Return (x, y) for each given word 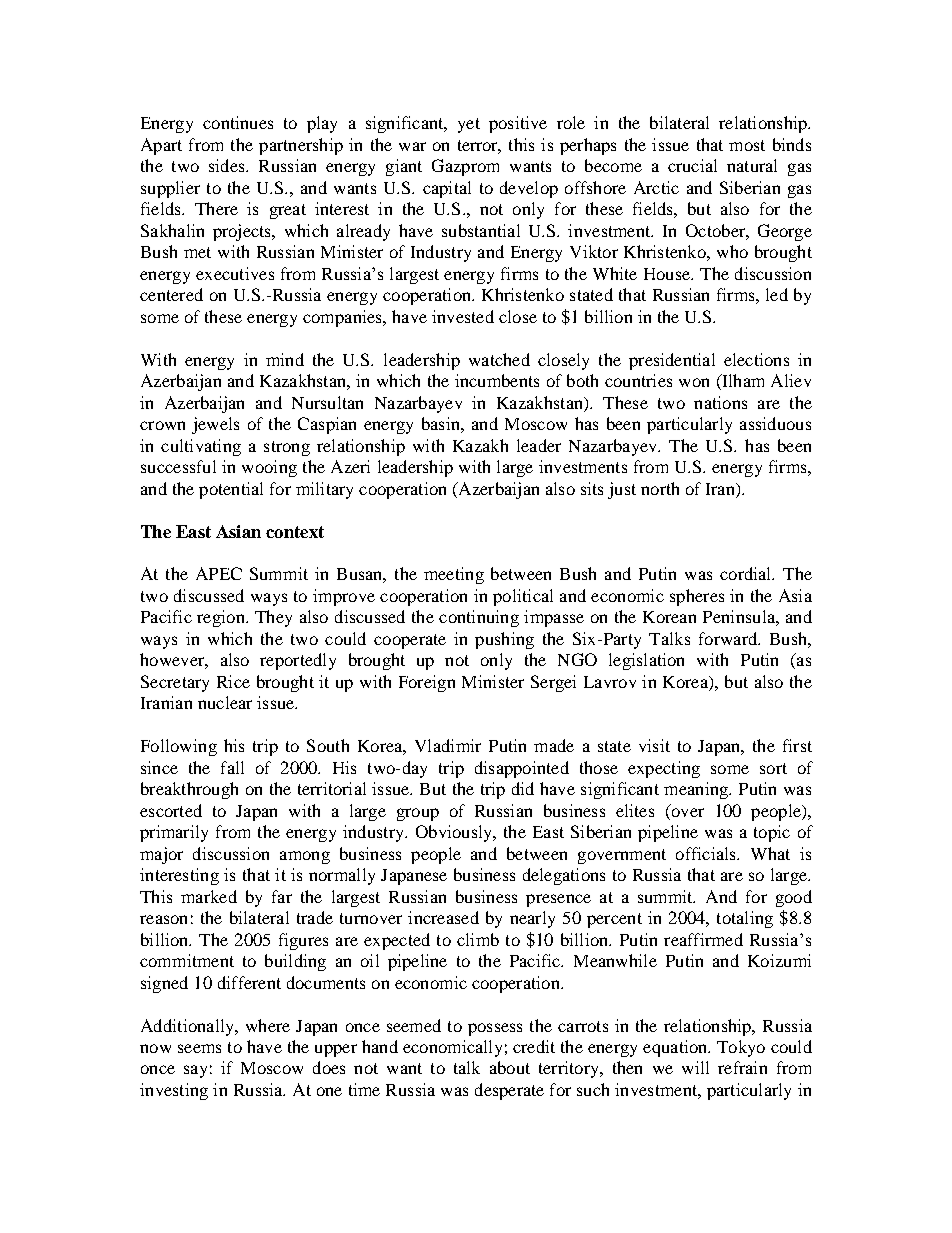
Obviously (455, 833)
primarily (174, 833)
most (747, 145)
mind (285, 359)
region (222, 618)
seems (199, 1048)
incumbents (497, 380)
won (694, 382)
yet (469, 125)
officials (707, 853)
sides (228, 165)
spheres (697, 597)
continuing (479, 618)
